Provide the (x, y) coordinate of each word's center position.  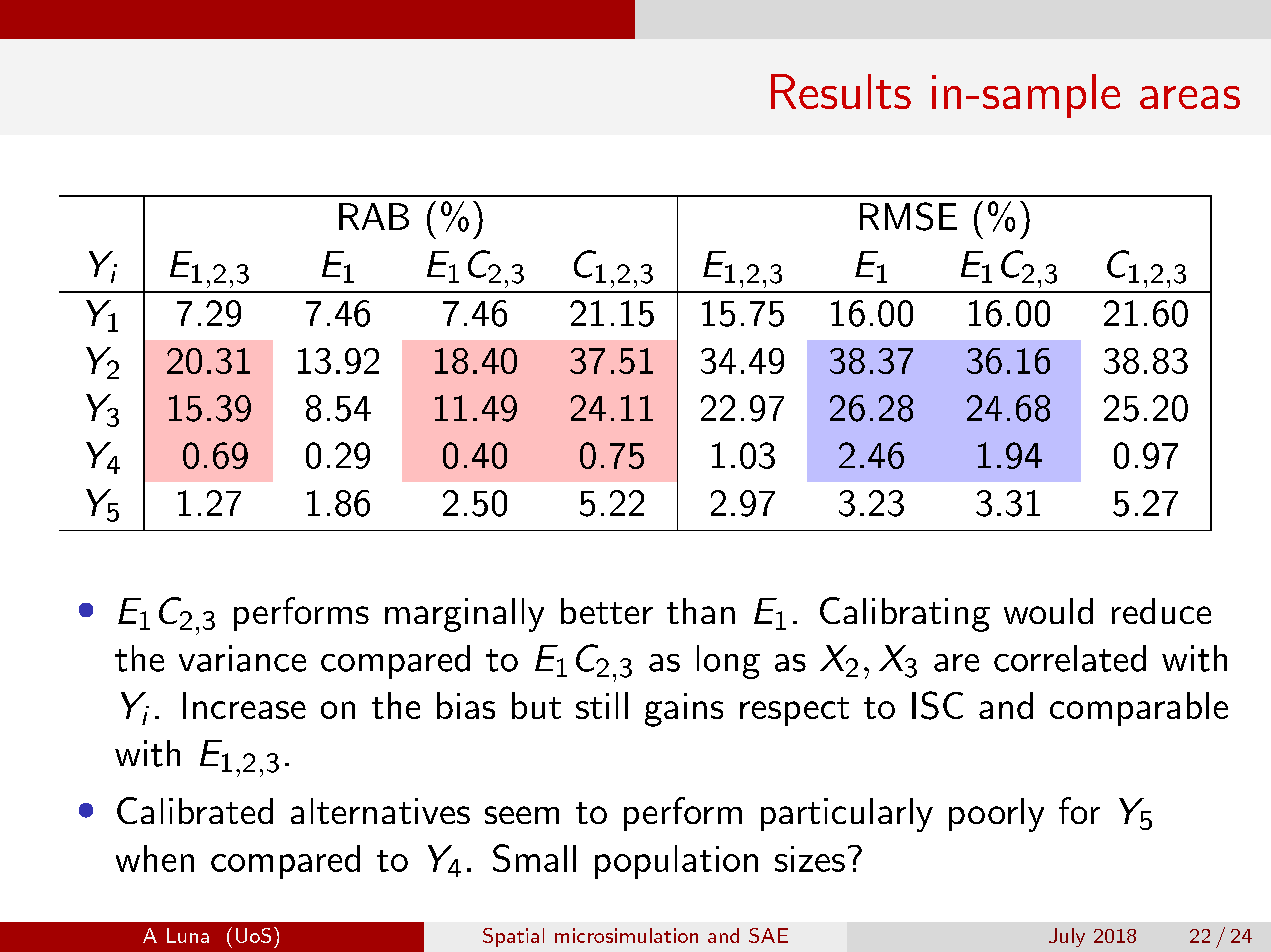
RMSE (908, 216)
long (728, 662)
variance (242, 658)
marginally (464, 615)
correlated (1070, 658)
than (701, 611)
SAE (768, 935)
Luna (188, 935)
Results (841, 91)
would (1048, 611)
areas (1190, 97)
